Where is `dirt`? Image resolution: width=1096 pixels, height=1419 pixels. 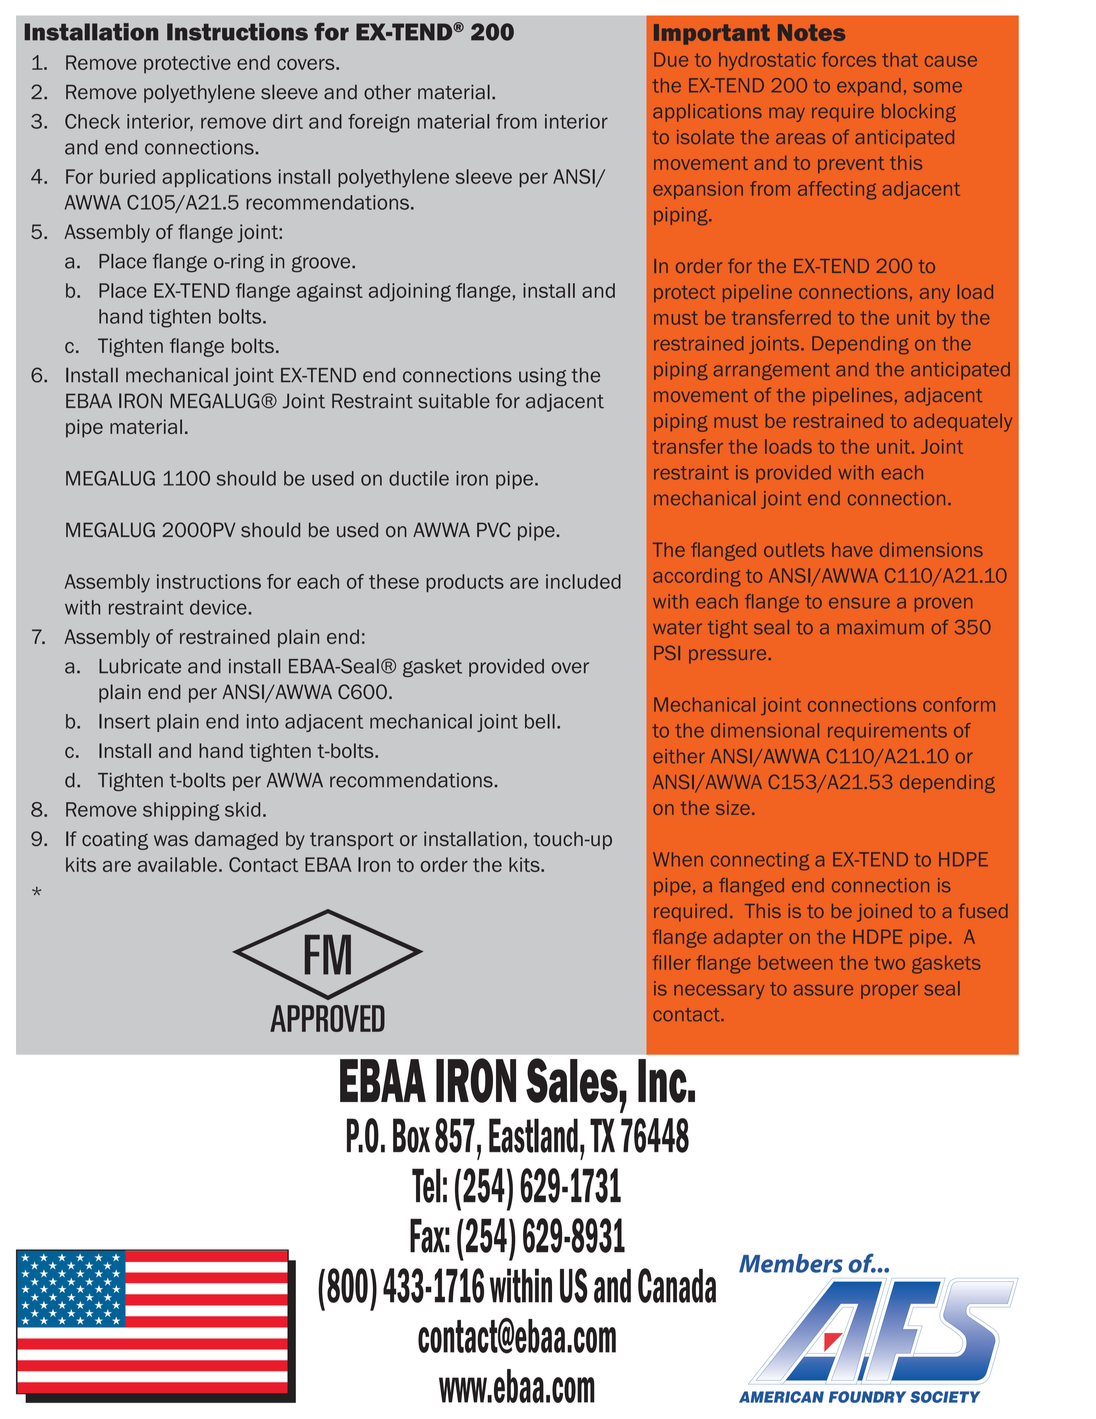
dirt is located at coordinates (288, 121).
